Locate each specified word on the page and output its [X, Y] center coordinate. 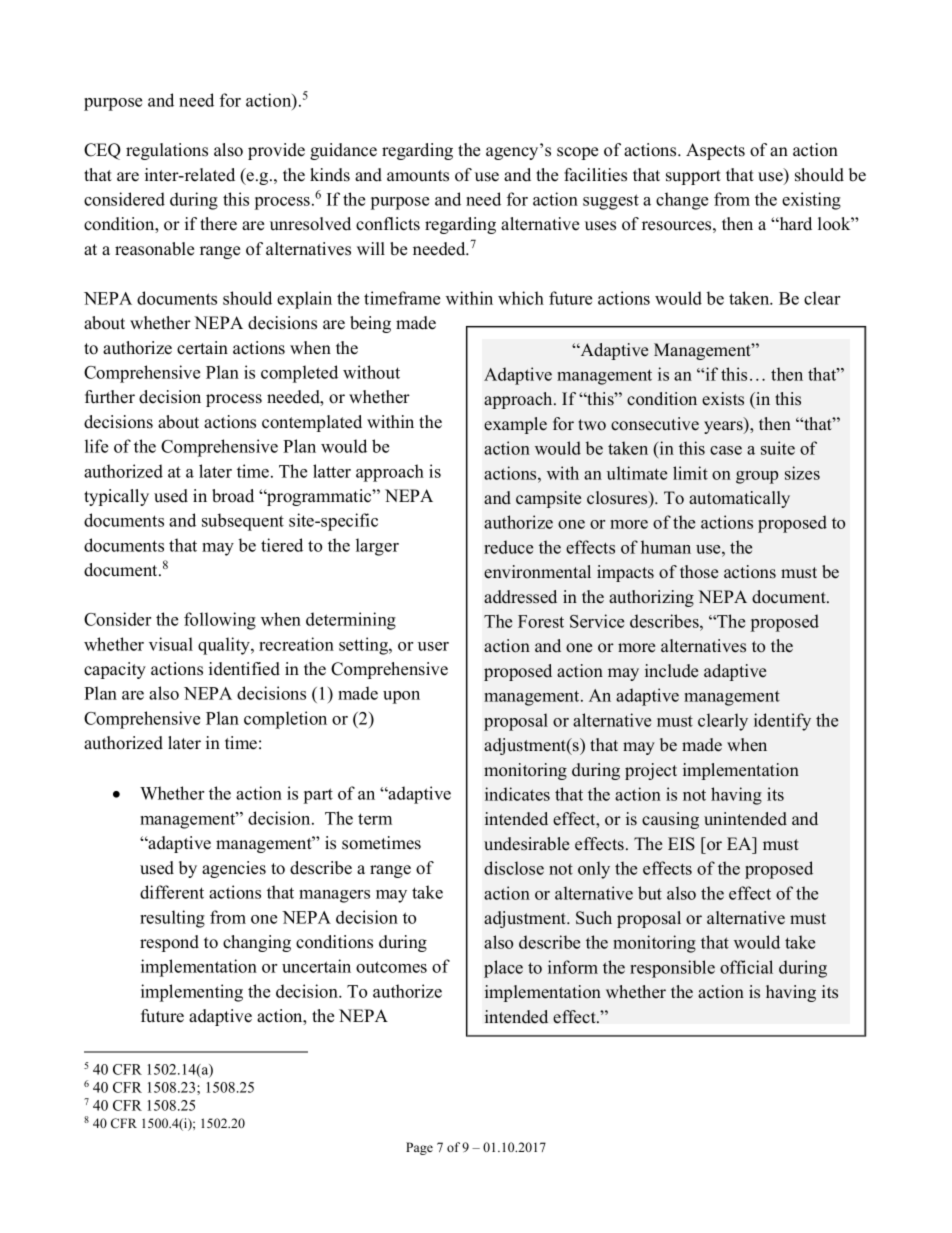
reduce [508, 547]
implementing [192, 993]
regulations [167, 151]
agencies [234, 869]
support [693, 177]
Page [419, 1148]
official [746, 967]
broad [233, 496]
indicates [517, 794]
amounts [418, 176]
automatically [739, 499]
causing [670, 820]
